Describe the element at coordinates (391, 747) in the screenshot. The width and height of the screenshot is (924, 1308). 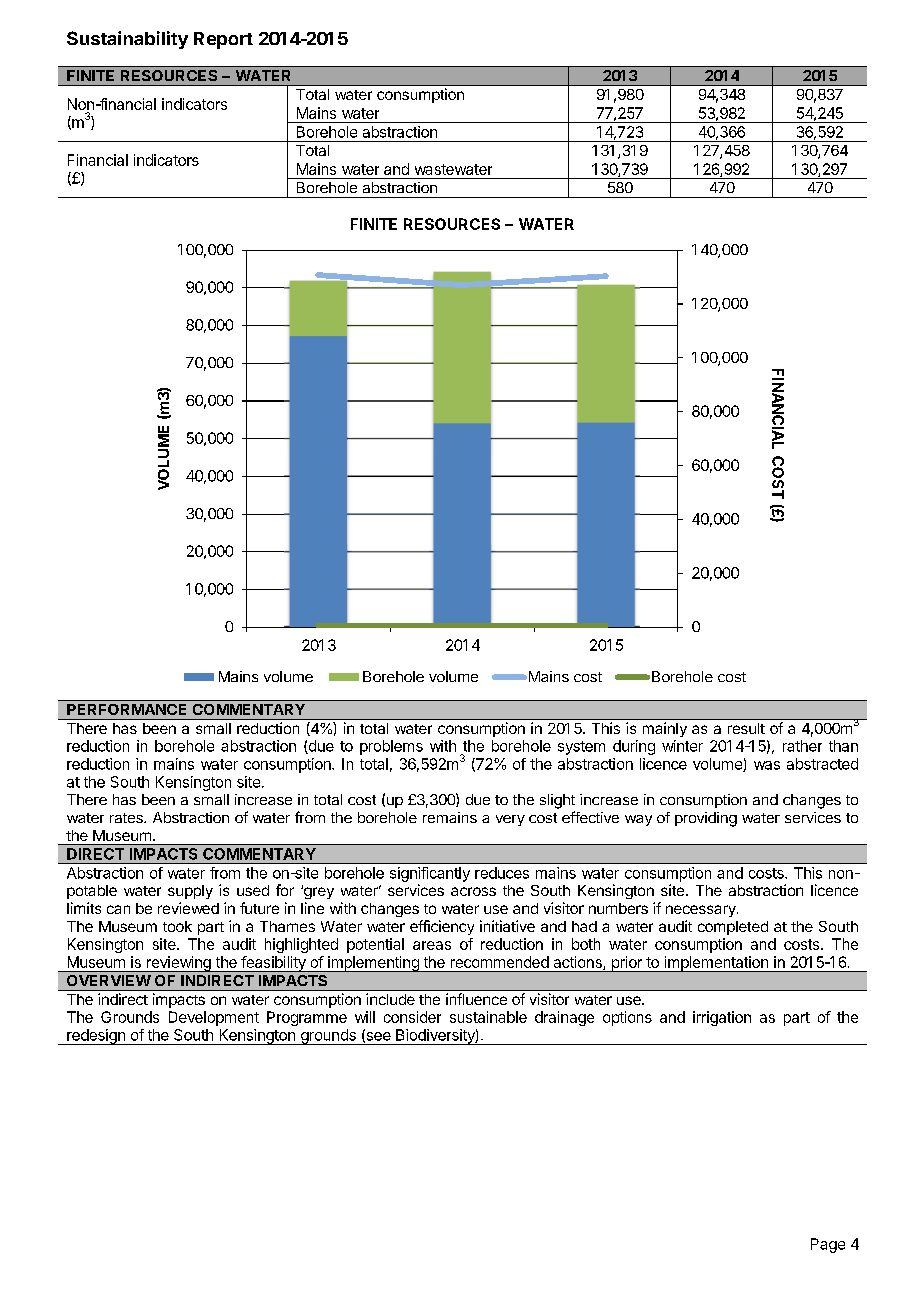
I see `problems` at that location.
